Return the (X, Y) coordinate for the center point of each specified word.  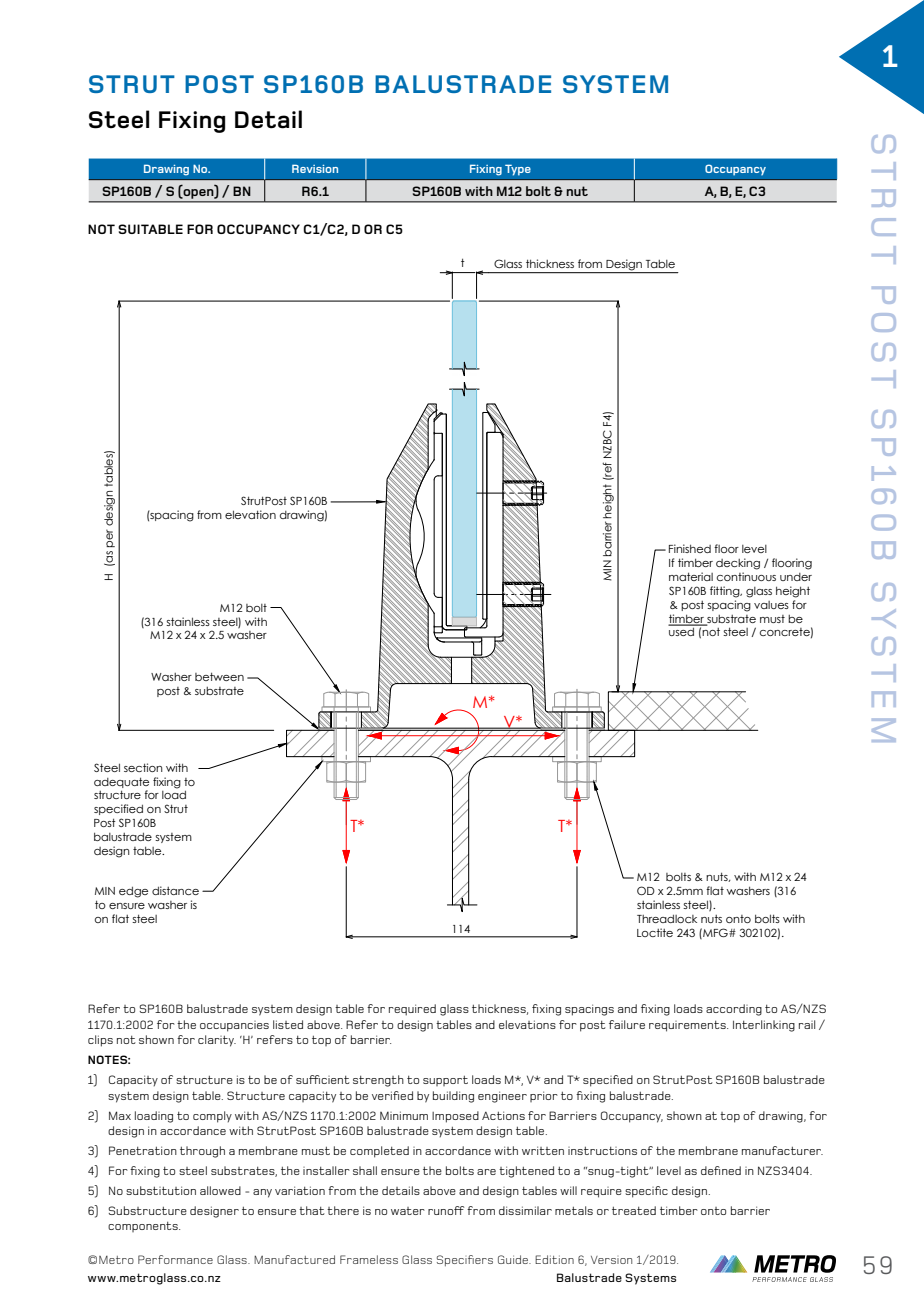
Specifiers (465, 1260)
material (691, 576)
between (219, 676)
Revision (315, 168)
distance (175, 890)
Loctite (655, 932)
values (771, 605)
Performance (175, 1259)
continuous (746, 576)
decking (738, 564)
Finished (690, 548)
